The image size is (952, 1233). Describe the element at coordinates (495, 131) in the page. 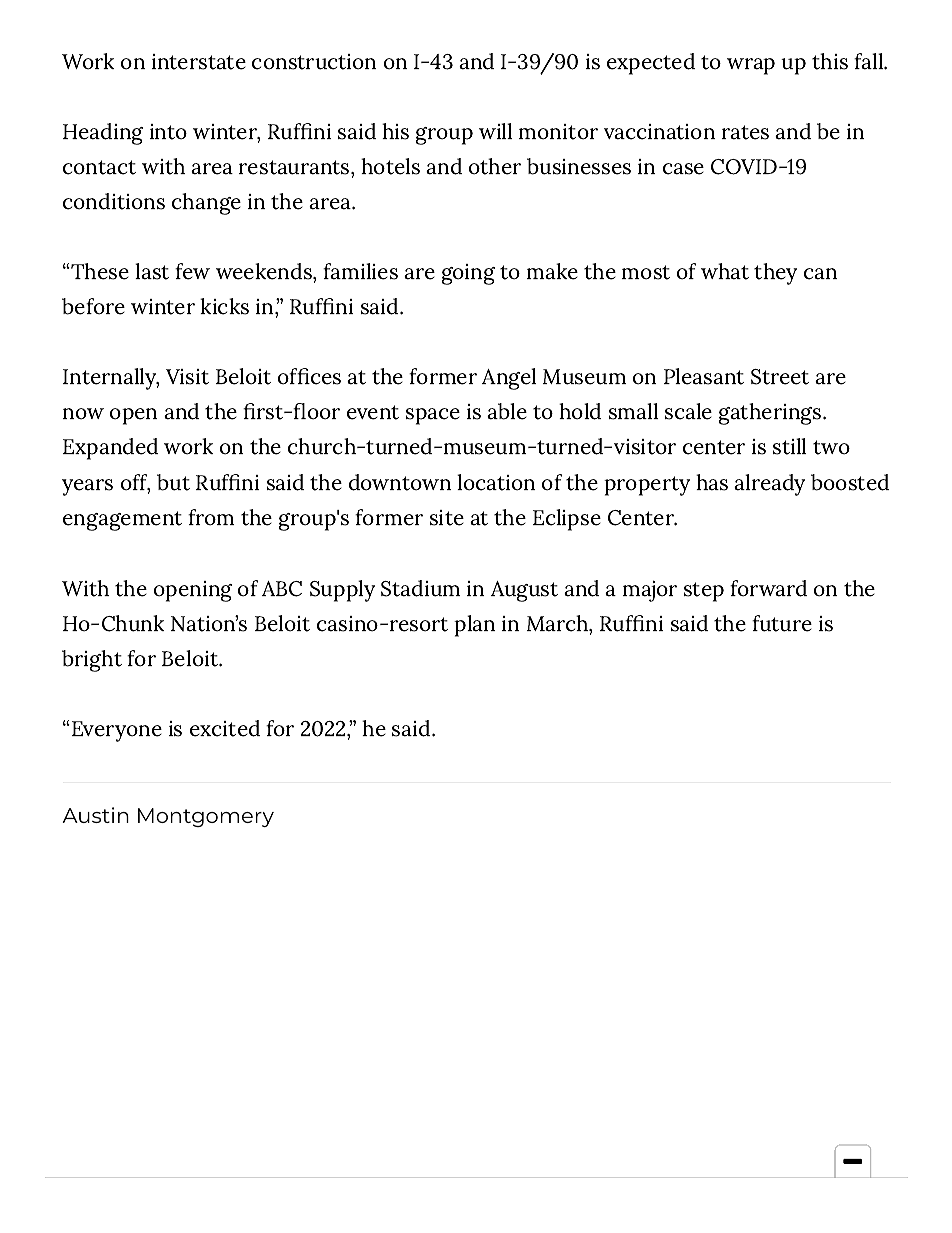

I see `will` at that location.
